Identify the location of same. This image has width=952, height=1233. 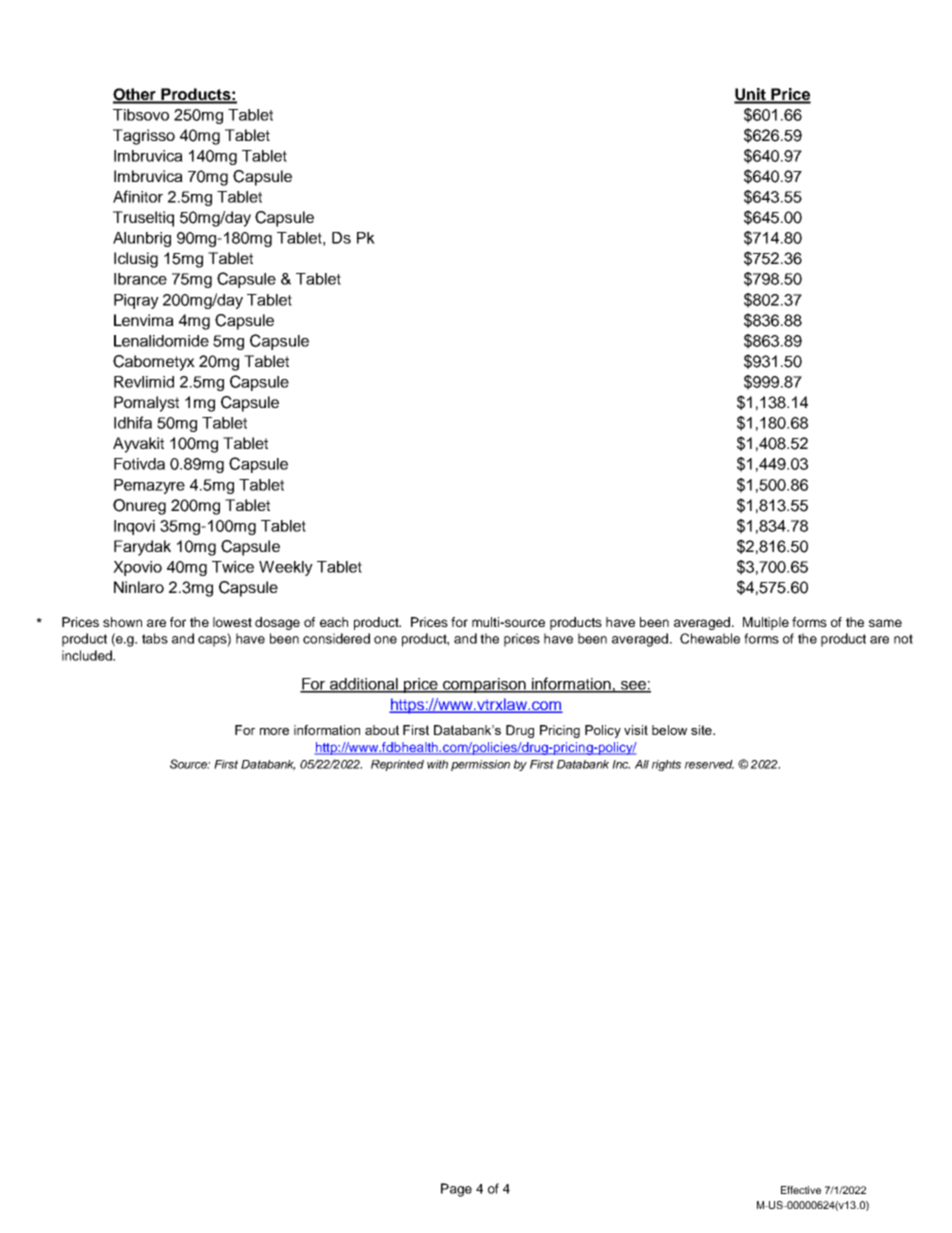
(885, 623).
